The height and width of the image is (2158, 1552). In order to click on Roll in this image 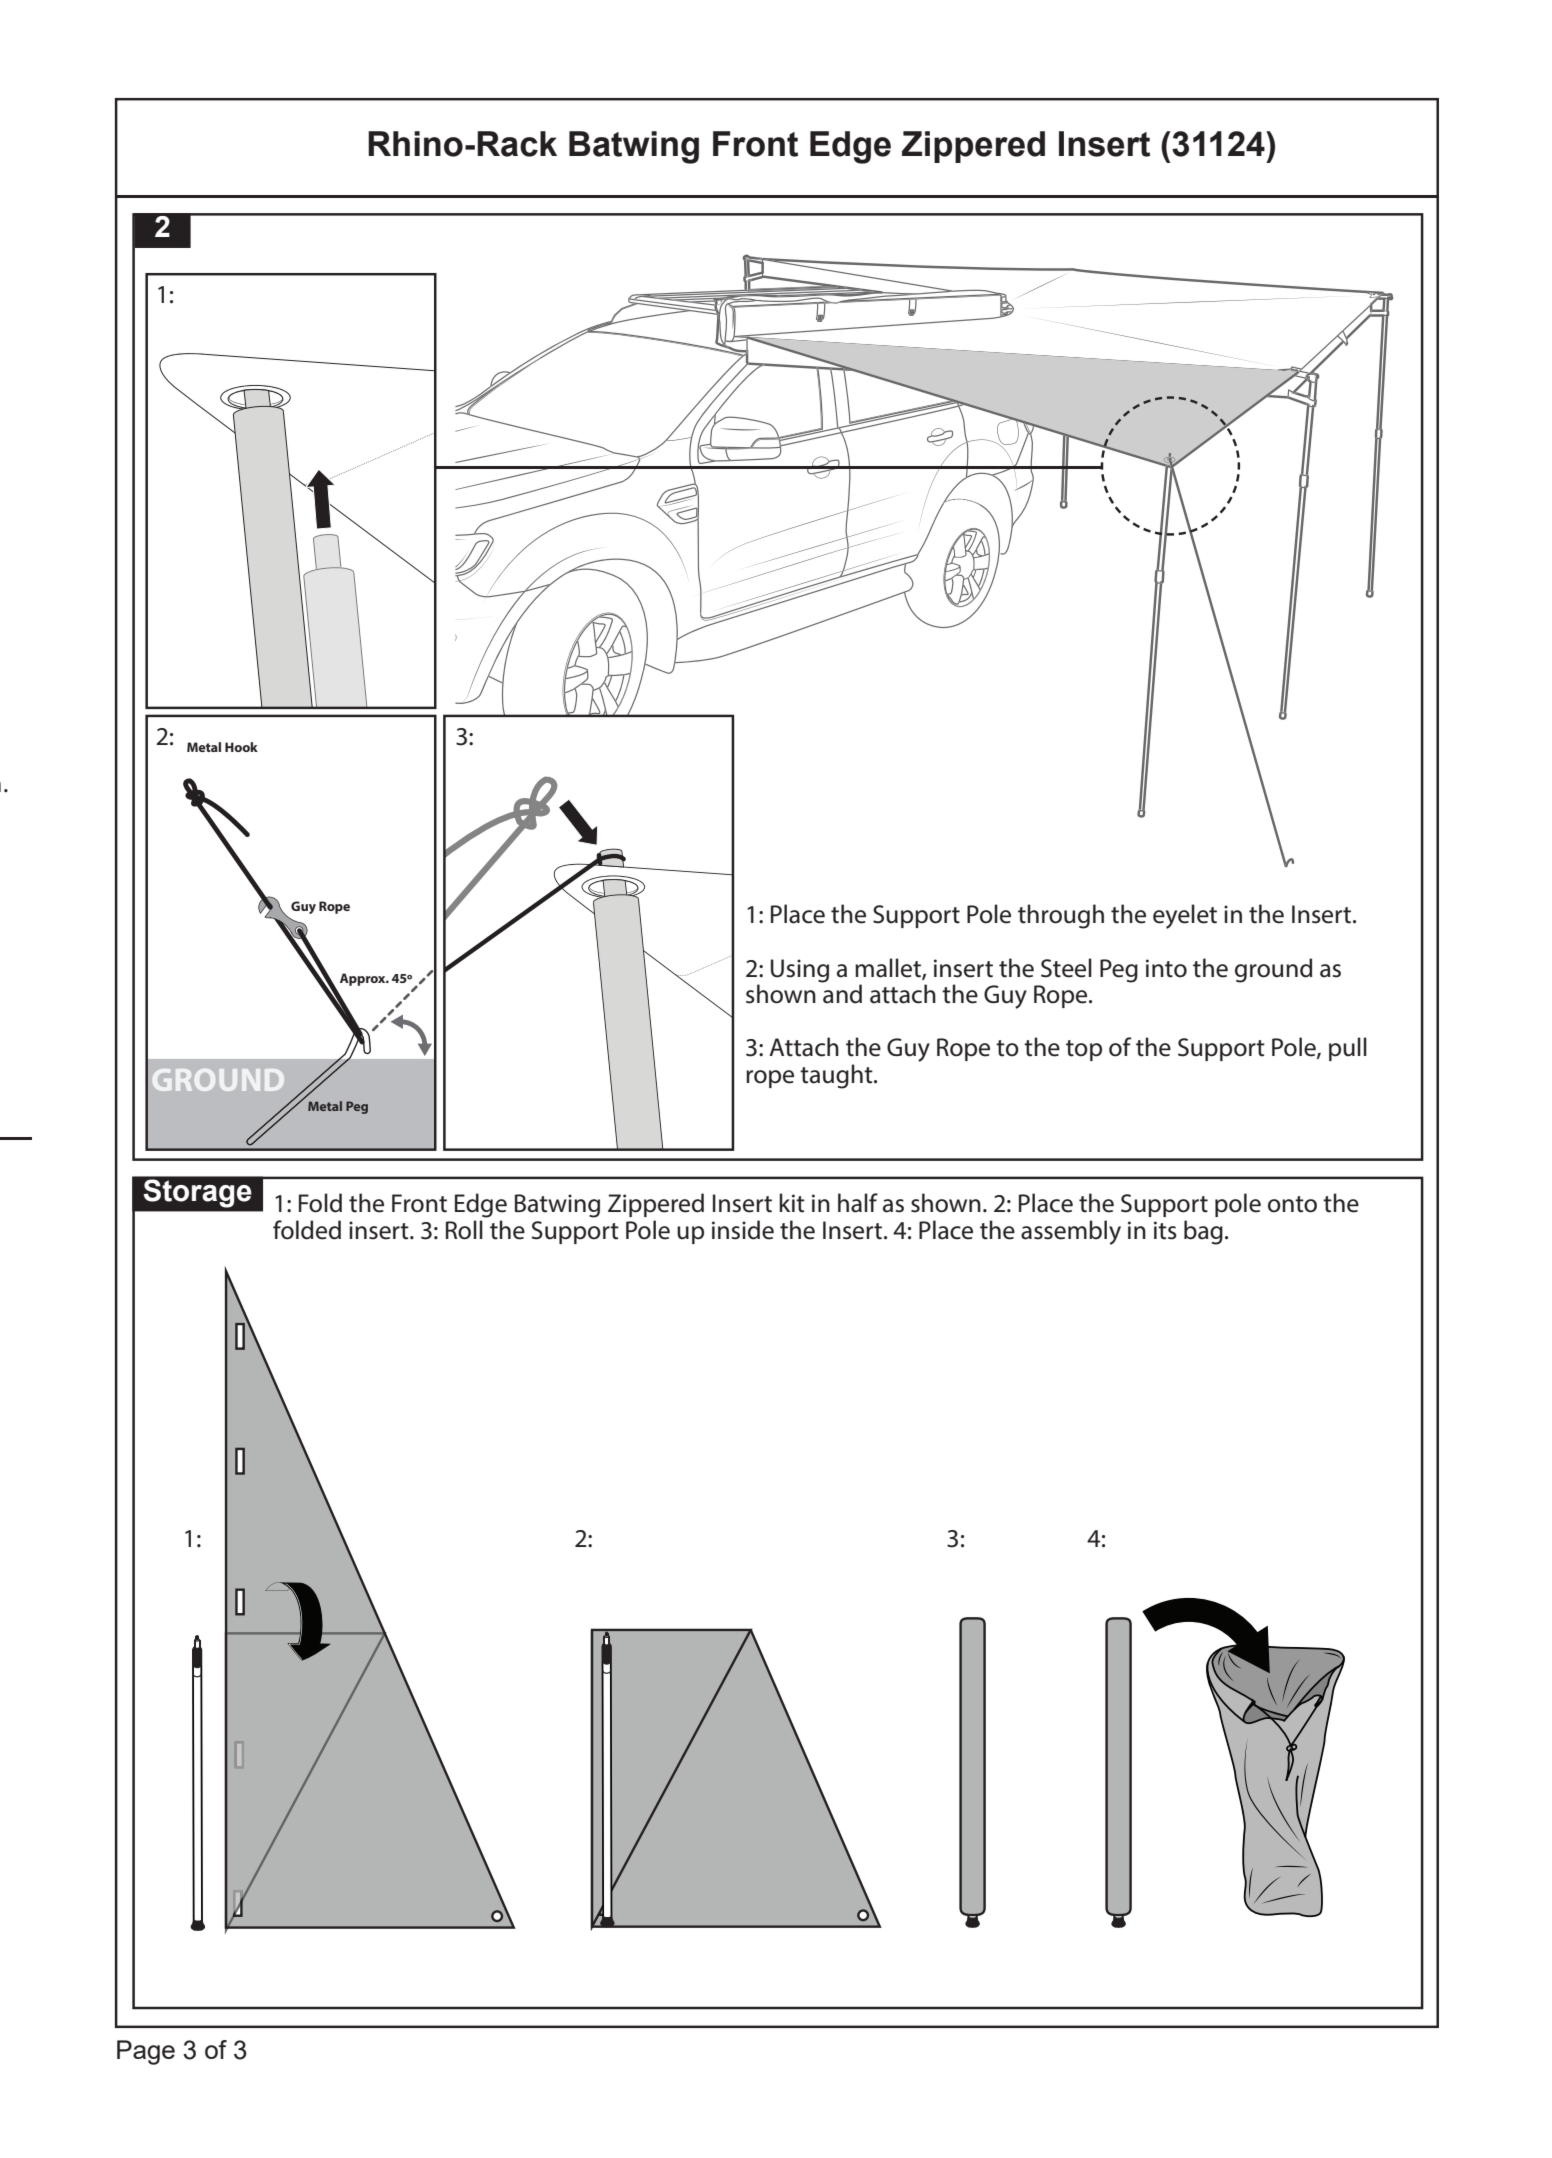, I will do `click(464, 1230)`.
